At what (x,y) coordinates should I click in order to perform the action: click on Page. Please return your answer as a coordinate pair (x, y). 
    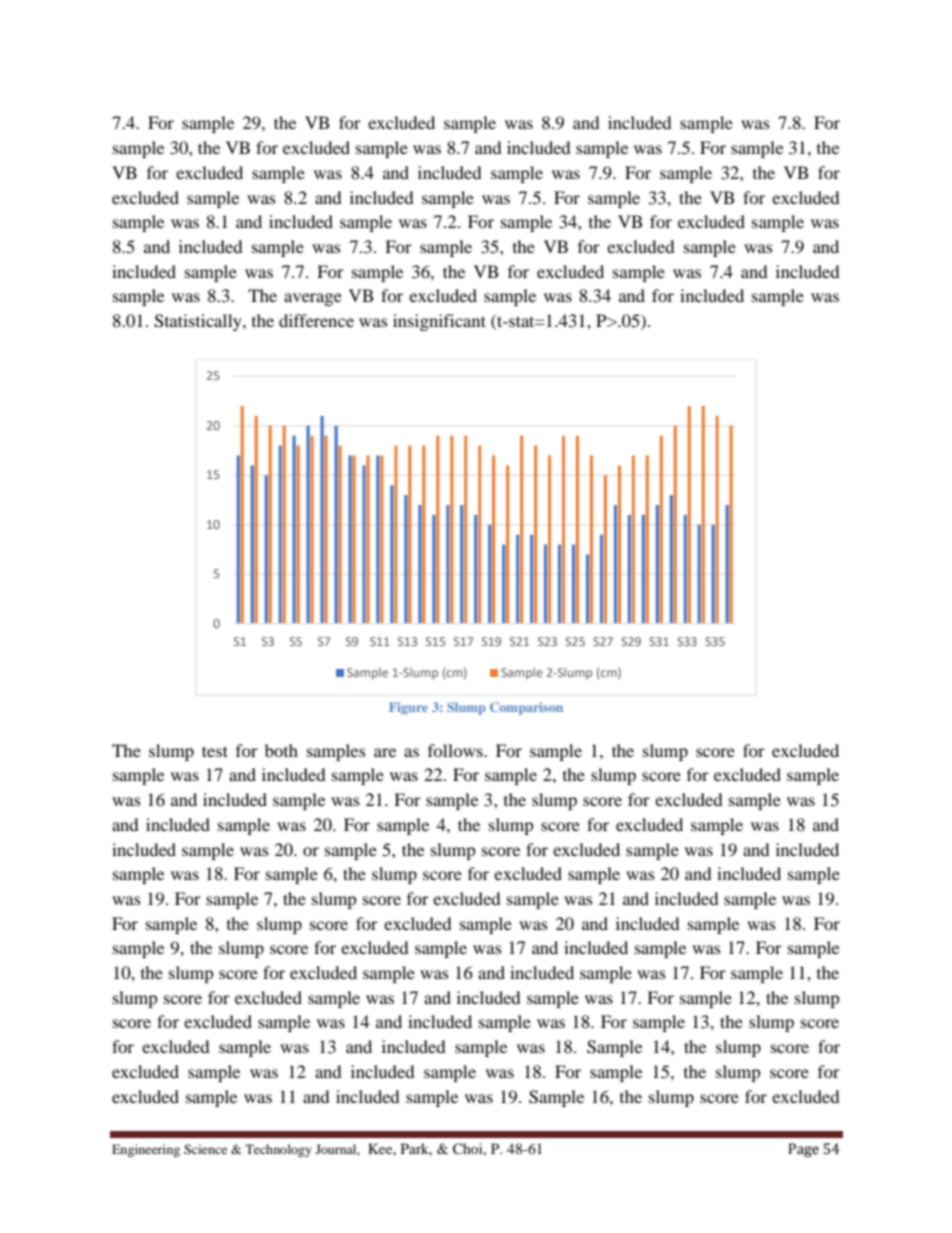
    Looking at the image, I should click on (803, 1150).
